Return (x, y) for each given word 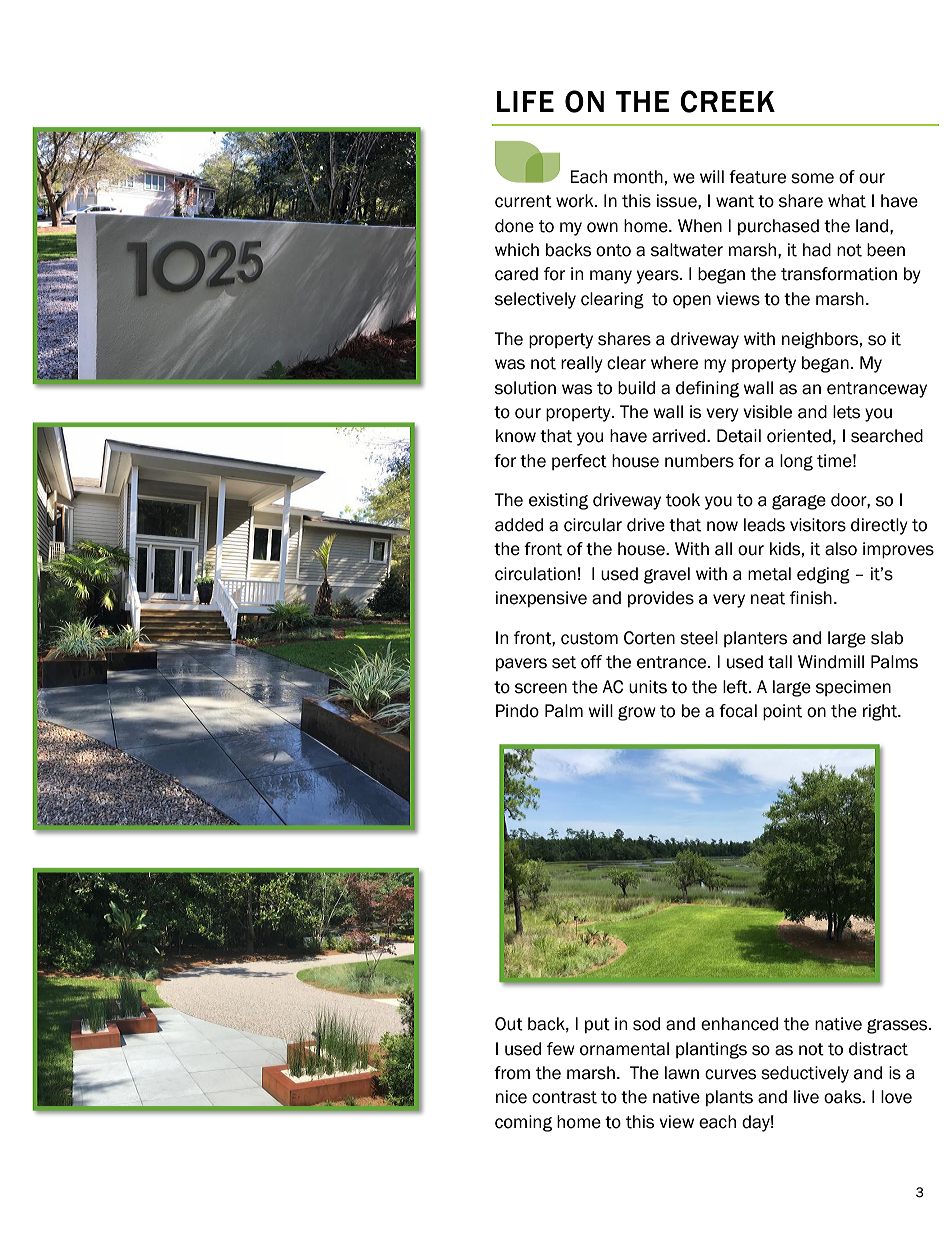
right (881, 712)
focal (738, 711)
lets (846, 412)
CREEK (727, 101)
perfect (579, 462)
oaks (844, 1097)
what (847, 201)
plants (729, 1098)
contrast (564, 1097)
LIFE (525, 101)
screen (541, 688)
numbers (699, 461)
